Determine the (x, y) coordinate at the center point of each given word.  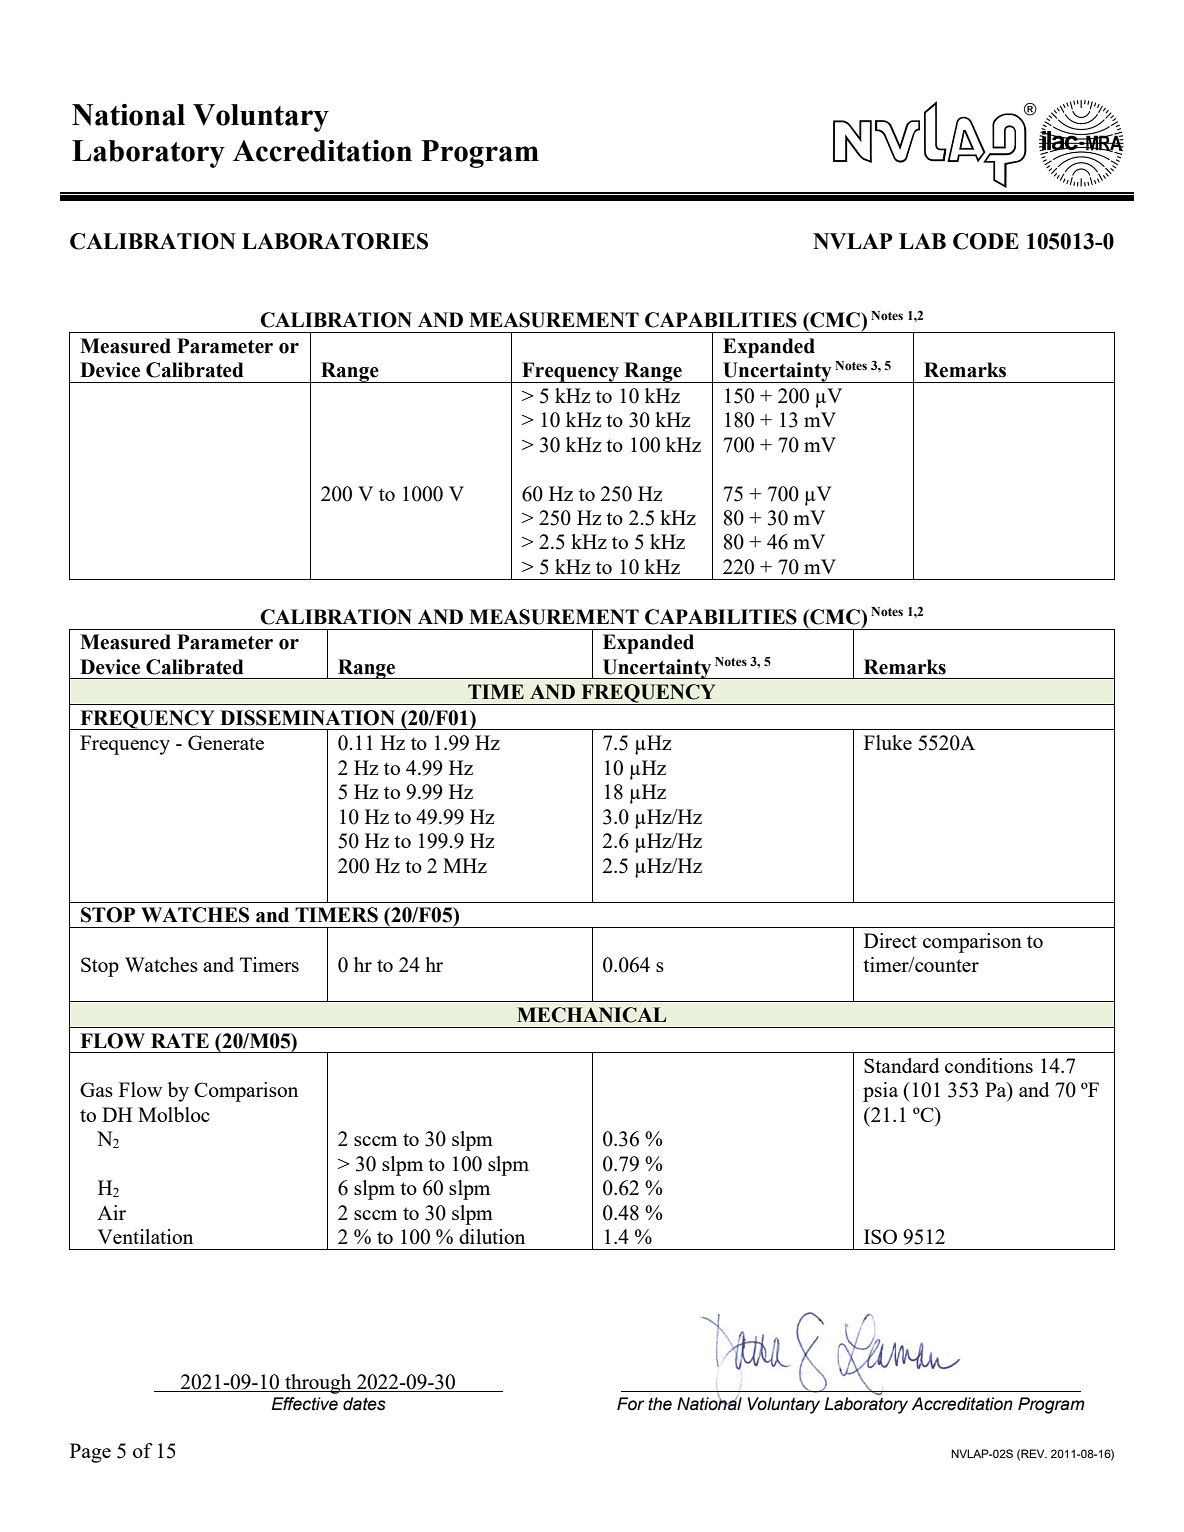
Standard (901, 1065)
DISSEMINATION (307, 718)
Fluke (888, 742)
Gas (96, 1089)
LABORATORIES (335, 241)
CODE (986, 241)
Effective (304, 1404)
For (630, 1404)
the (660, 1404)
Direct (890, 940)
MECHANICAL (592, 1015)
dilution (492, 1236)
